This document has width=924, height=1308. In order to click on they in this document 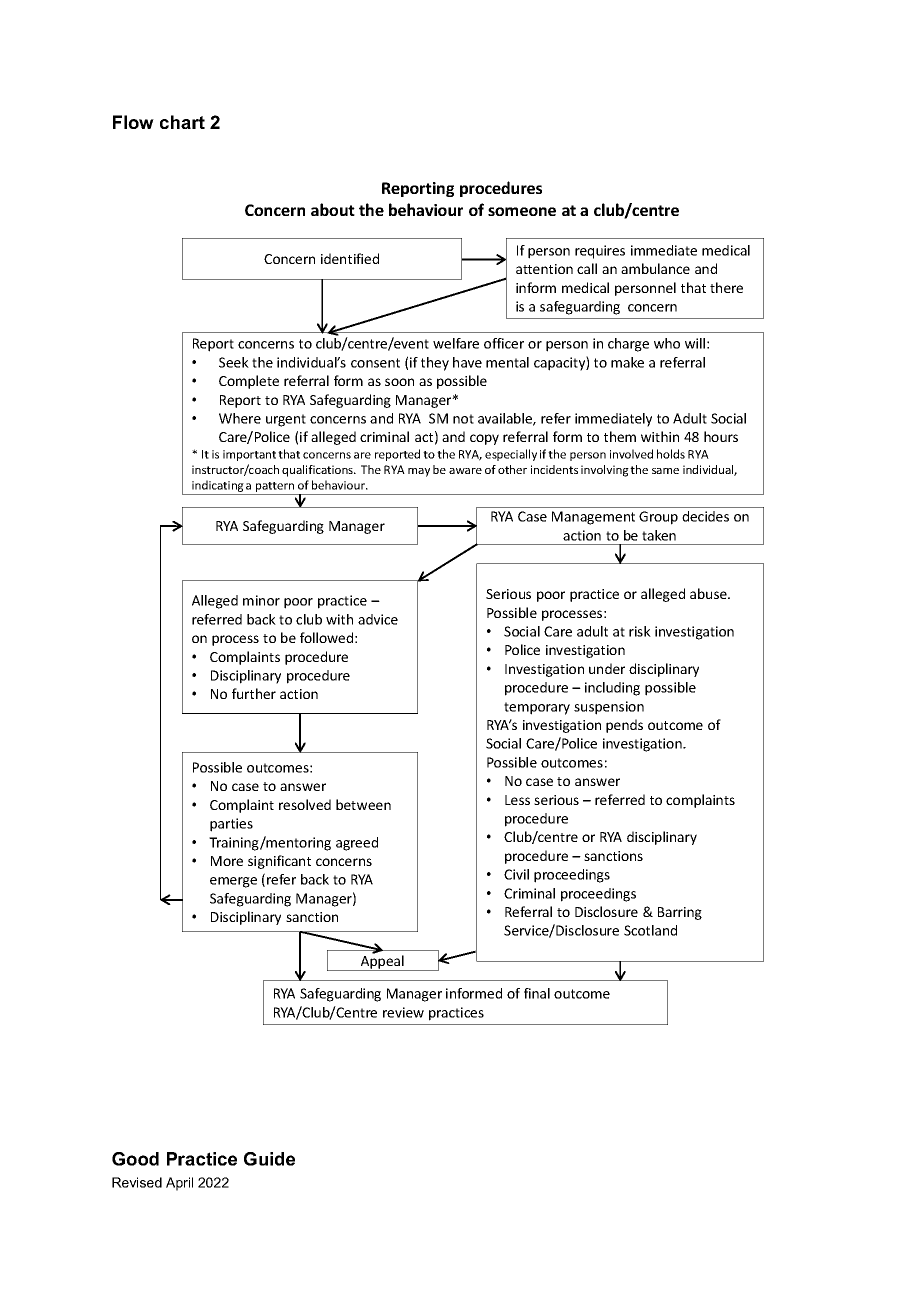, I will do `click(435, 364)`.
